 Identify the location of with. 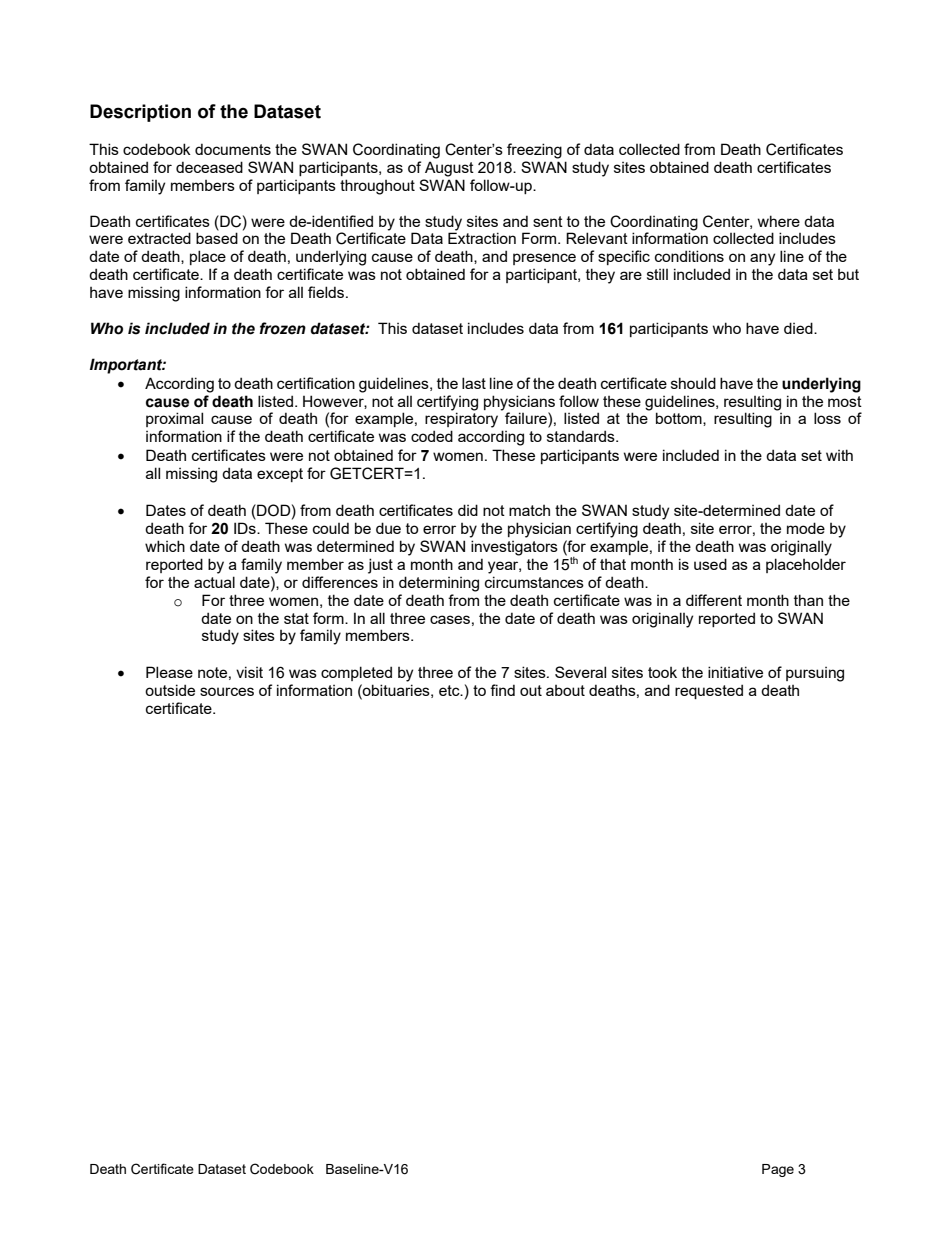
(839, 455).
